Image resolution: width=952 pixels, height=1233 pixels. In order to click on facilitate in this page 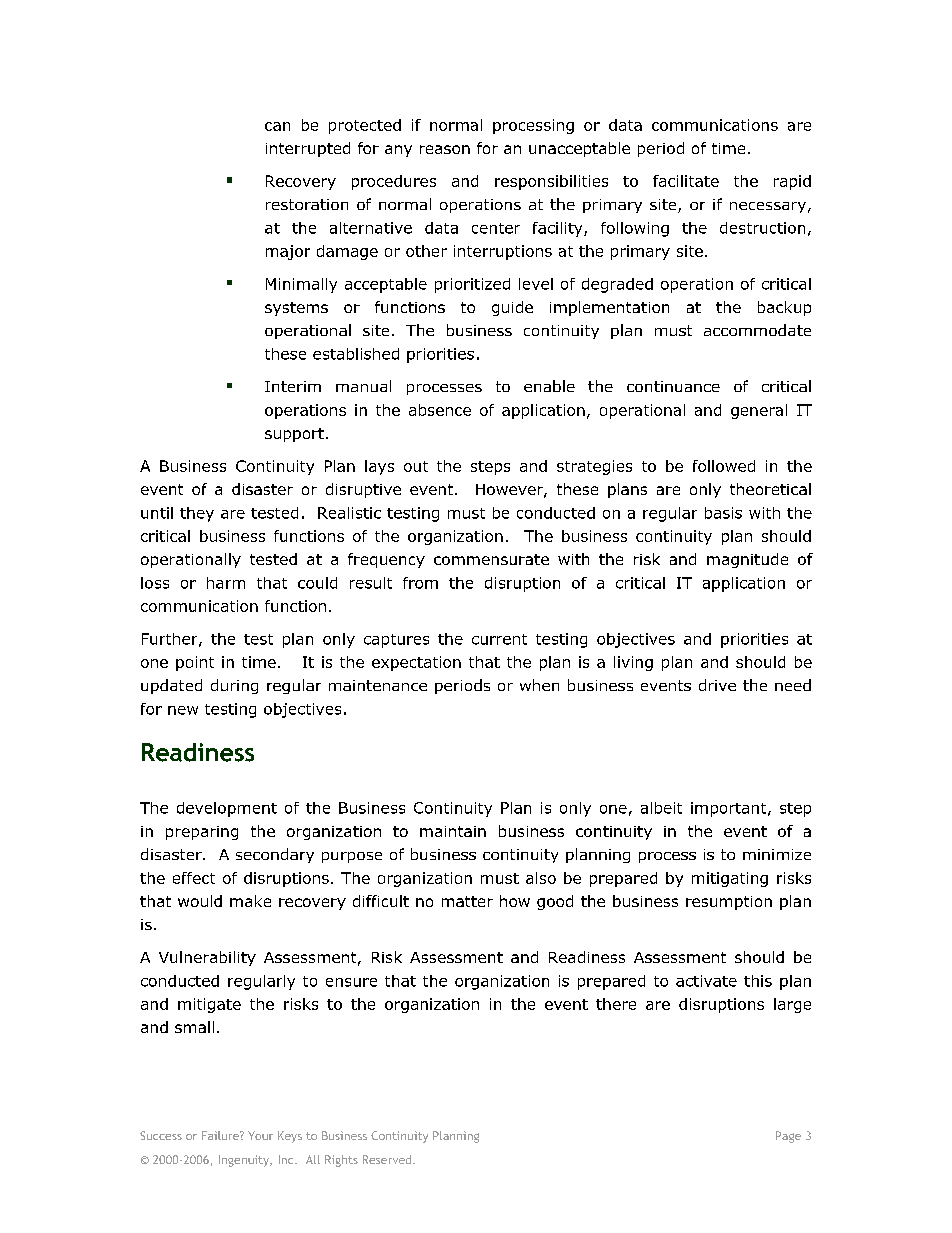, I will do `click(686, 181)`.
